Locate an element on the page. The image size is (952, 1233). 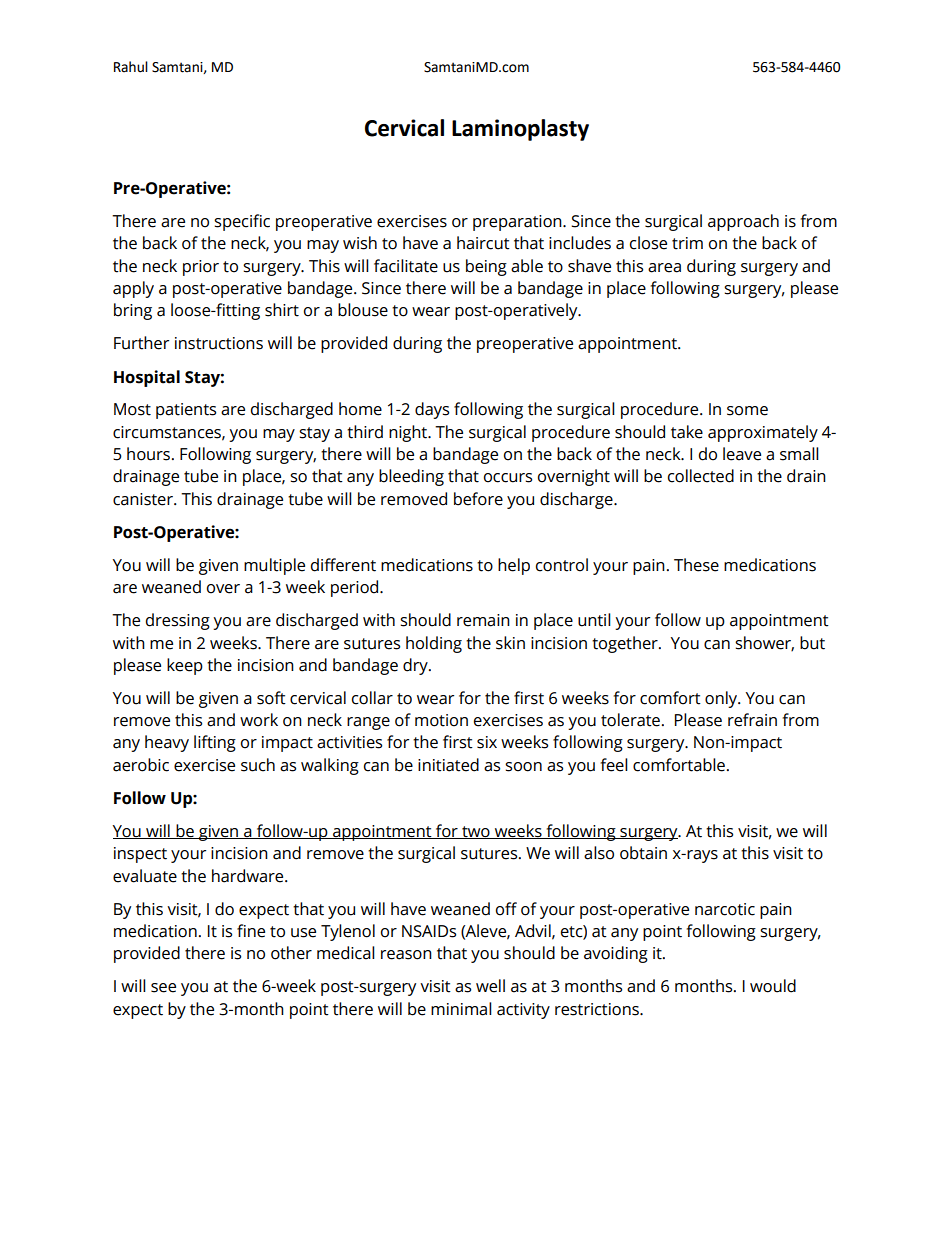
keep is located at coordinates (185, 666).
